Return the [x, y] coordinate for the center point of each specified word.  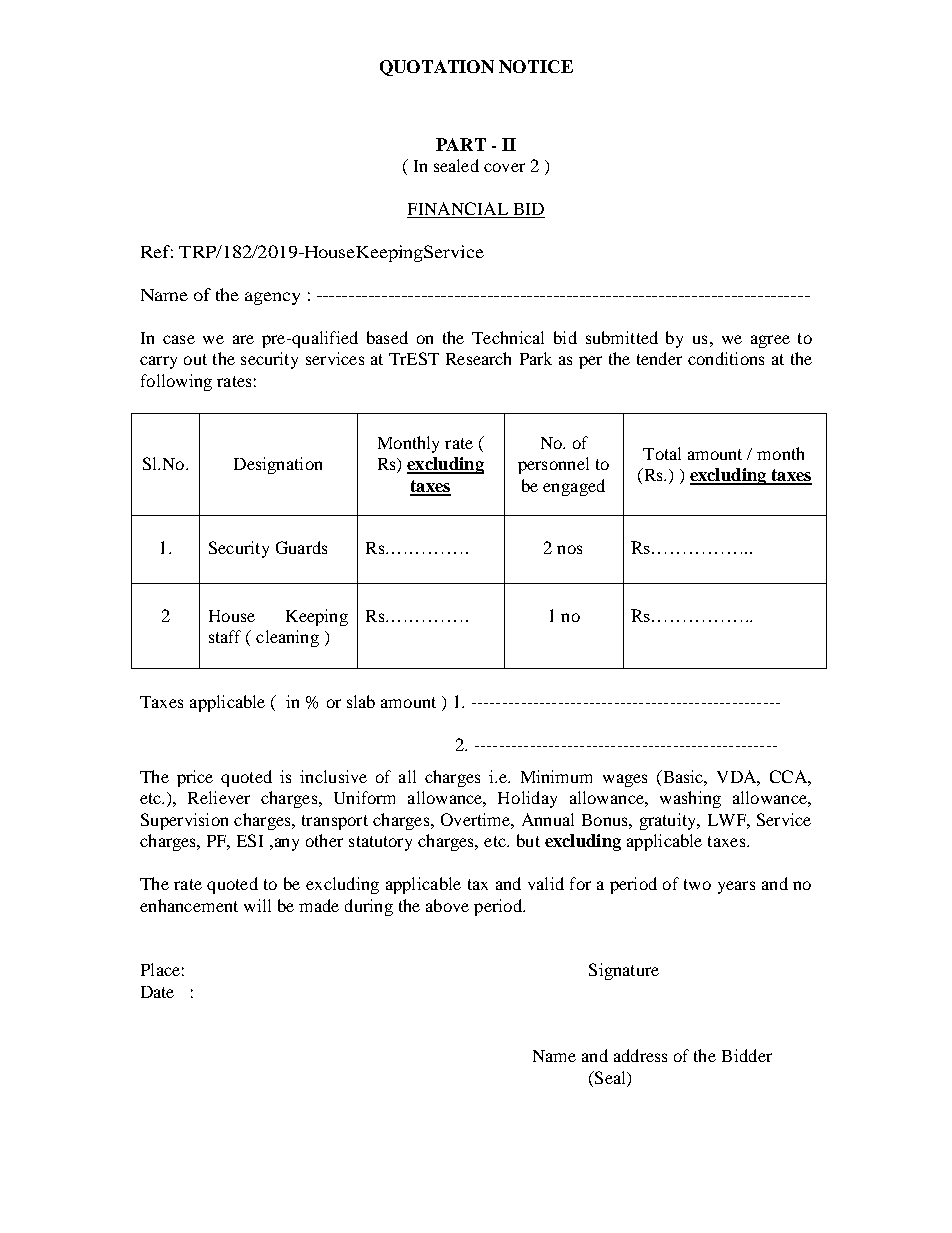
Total [662, 453]
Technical [508, 337]
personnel [553, 465]
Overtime [476, 819]
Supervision [184, 821]
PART [461, 144]
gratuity [669, 821]
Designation [278, 465]
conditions [726, 358]
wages [625, 780]
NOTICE [536, 66]
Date [157, 992]
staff [225, 636]
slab [361, 701]
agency [272, 298]
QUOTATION [437, 68]
